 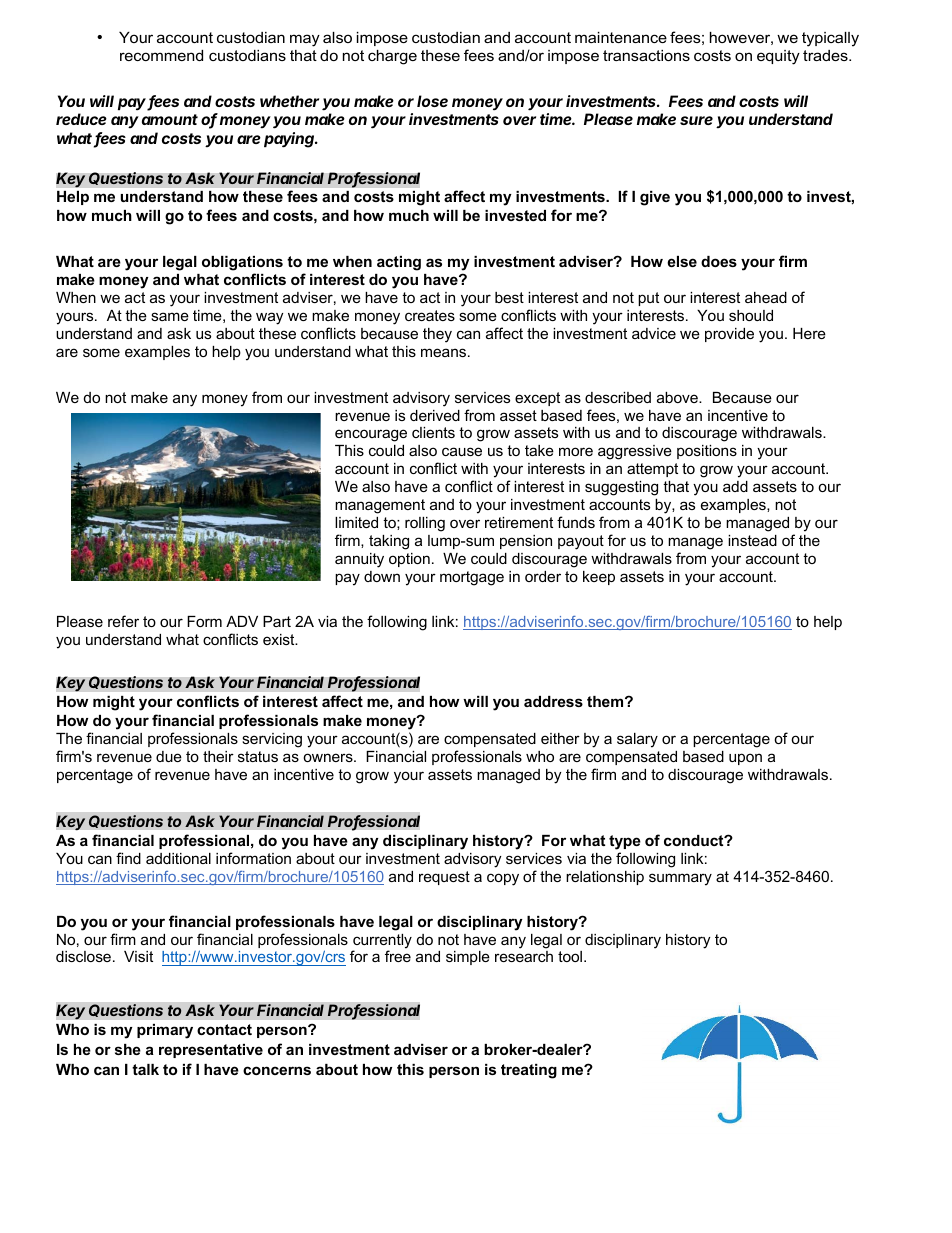 What do you see at coordinates (472, 578) in the screenshot?
I see `mortgage` at bounding box center [472, 578].
